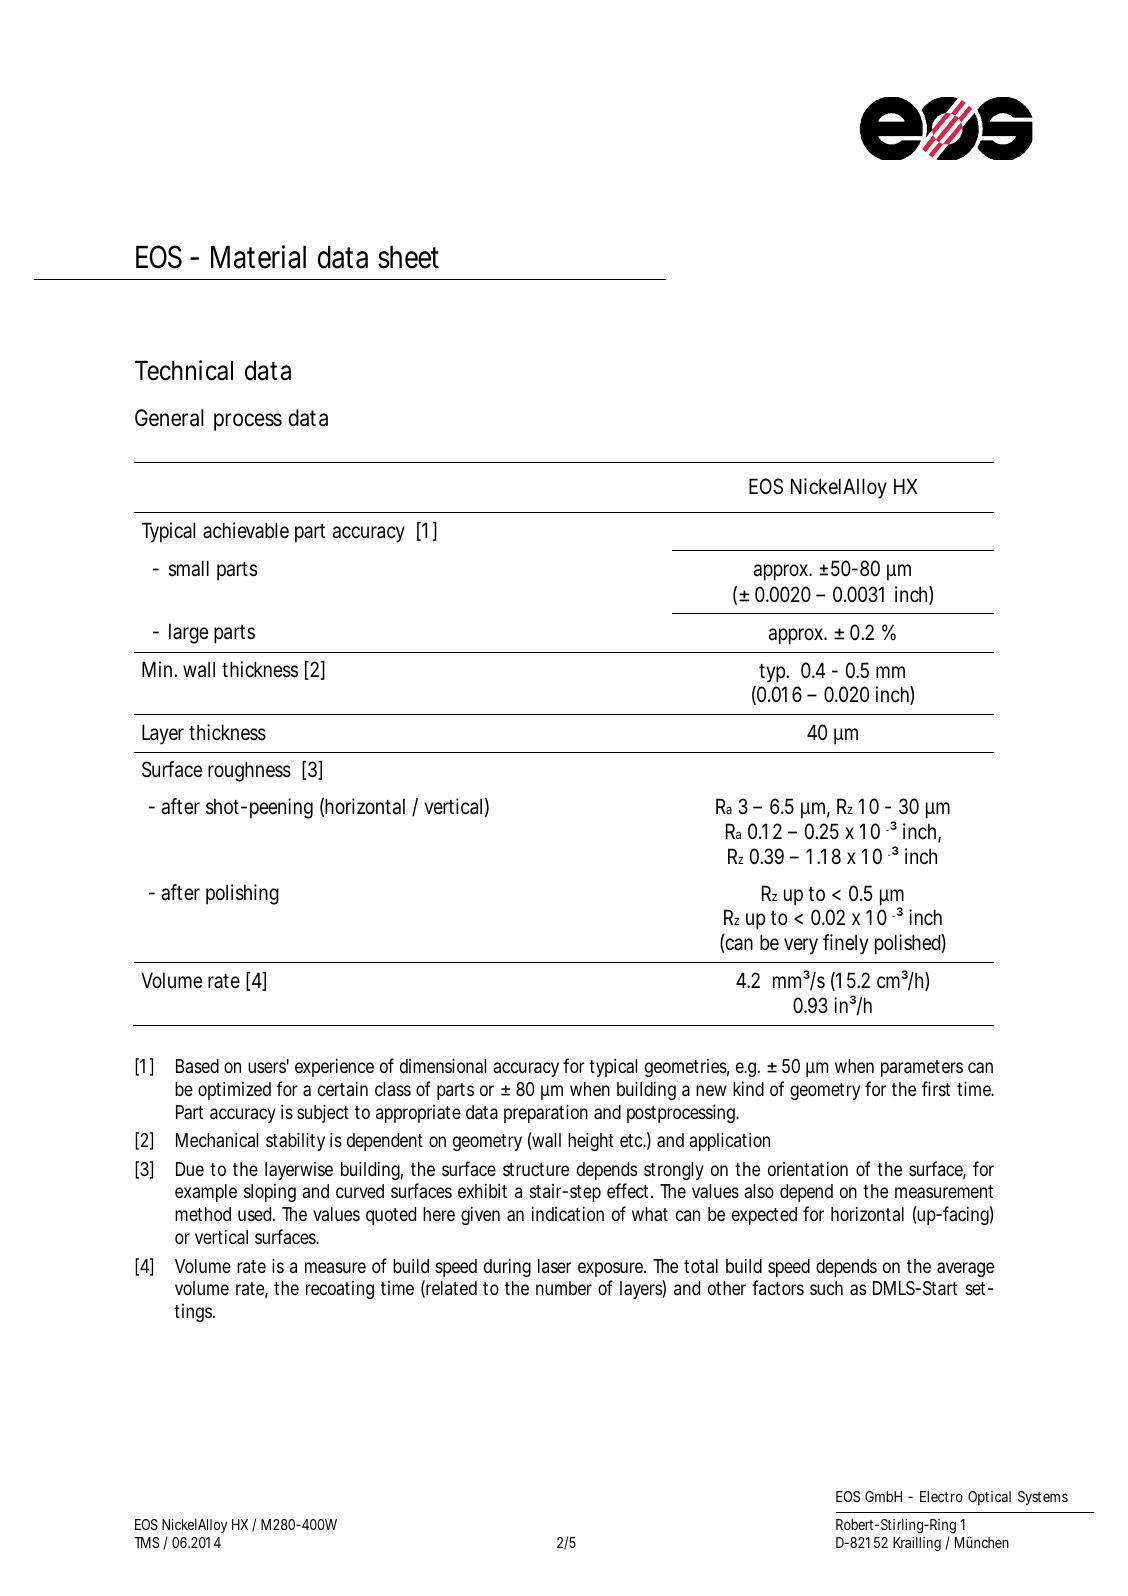 This screenshot has width=1128, height=1596. Describe the element at coordinates (845, 944) in the screenshot. I see `finely` at that location.
